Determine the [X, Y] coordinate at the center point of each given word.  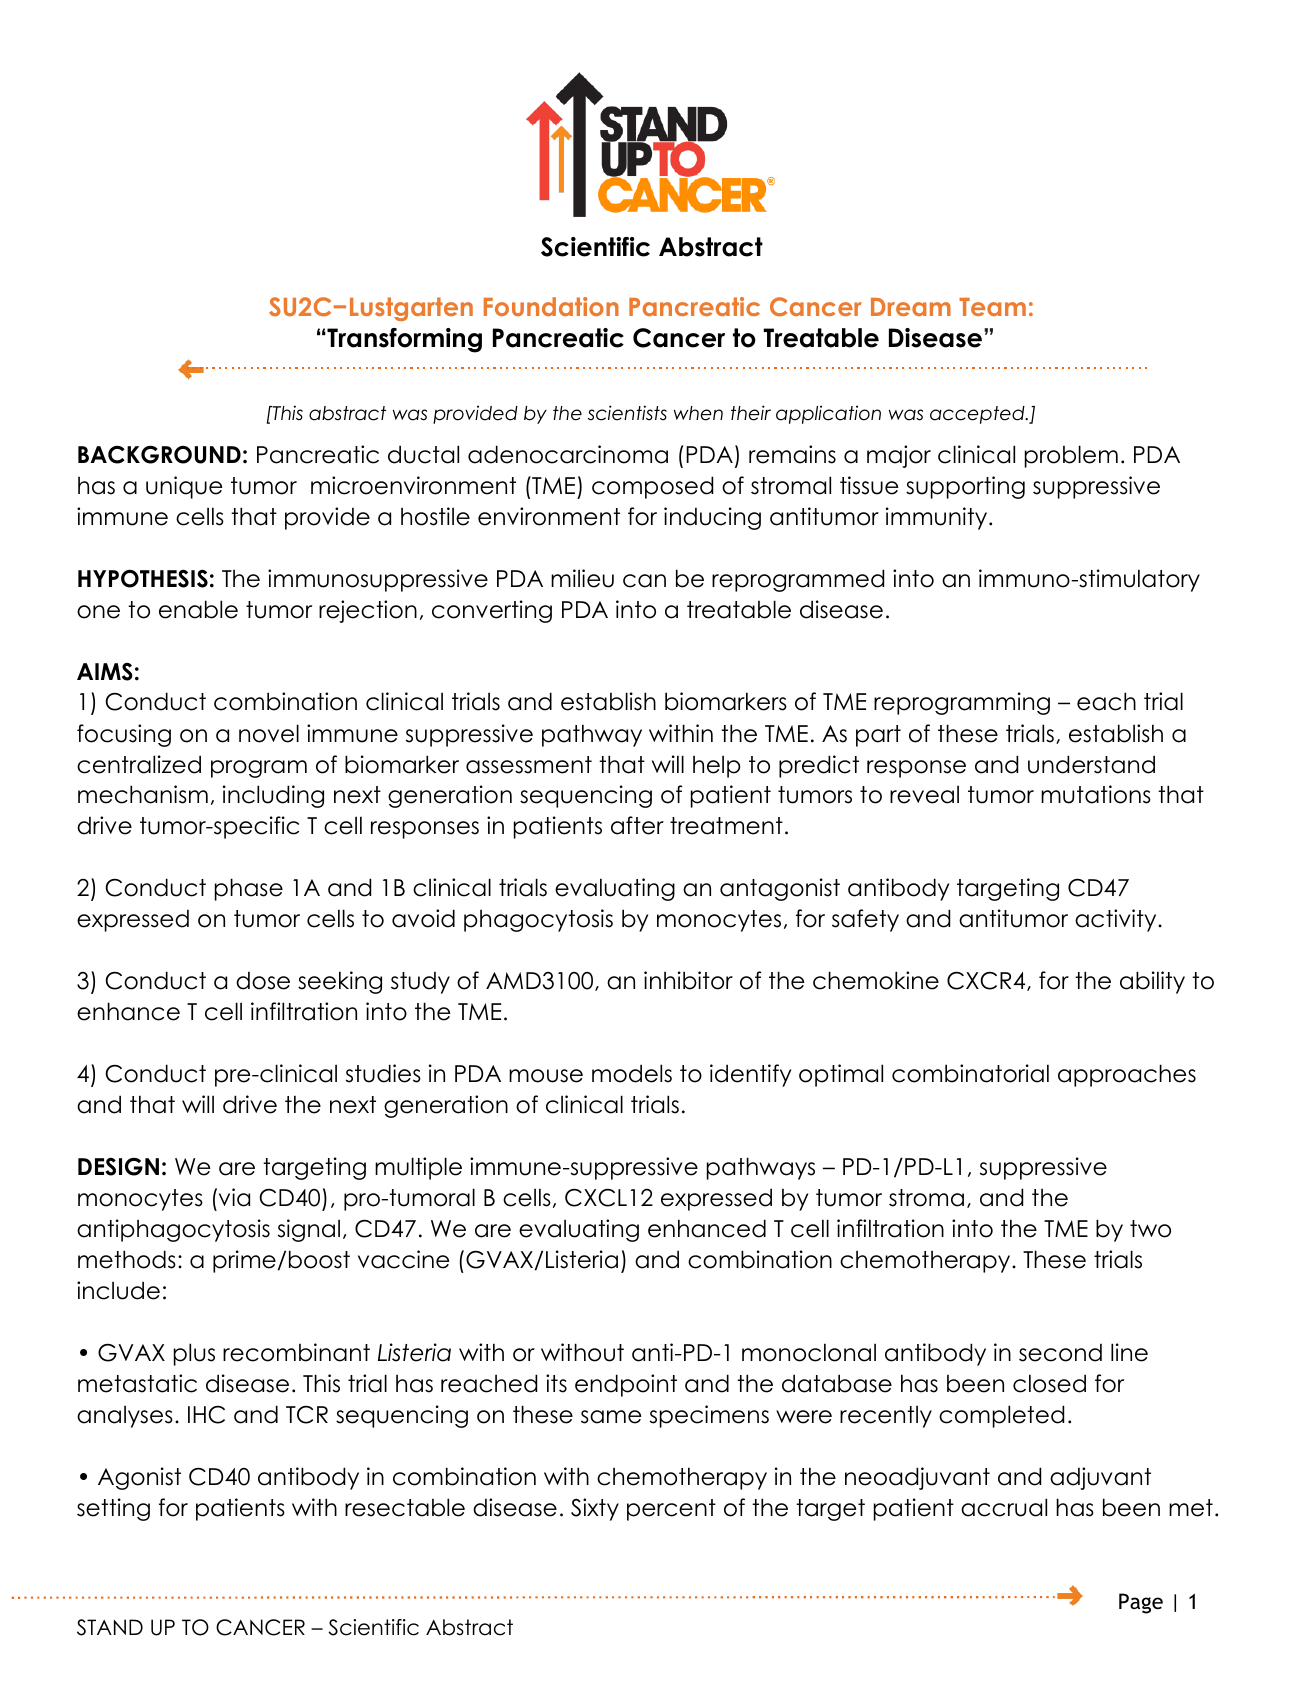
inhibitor [688, 980]
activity [1117, 920]
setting [113, 1509]
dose [263, 980]
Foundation [551, 306]
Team [992, 307]
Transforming [403, 340]
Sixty [595, 1509]
